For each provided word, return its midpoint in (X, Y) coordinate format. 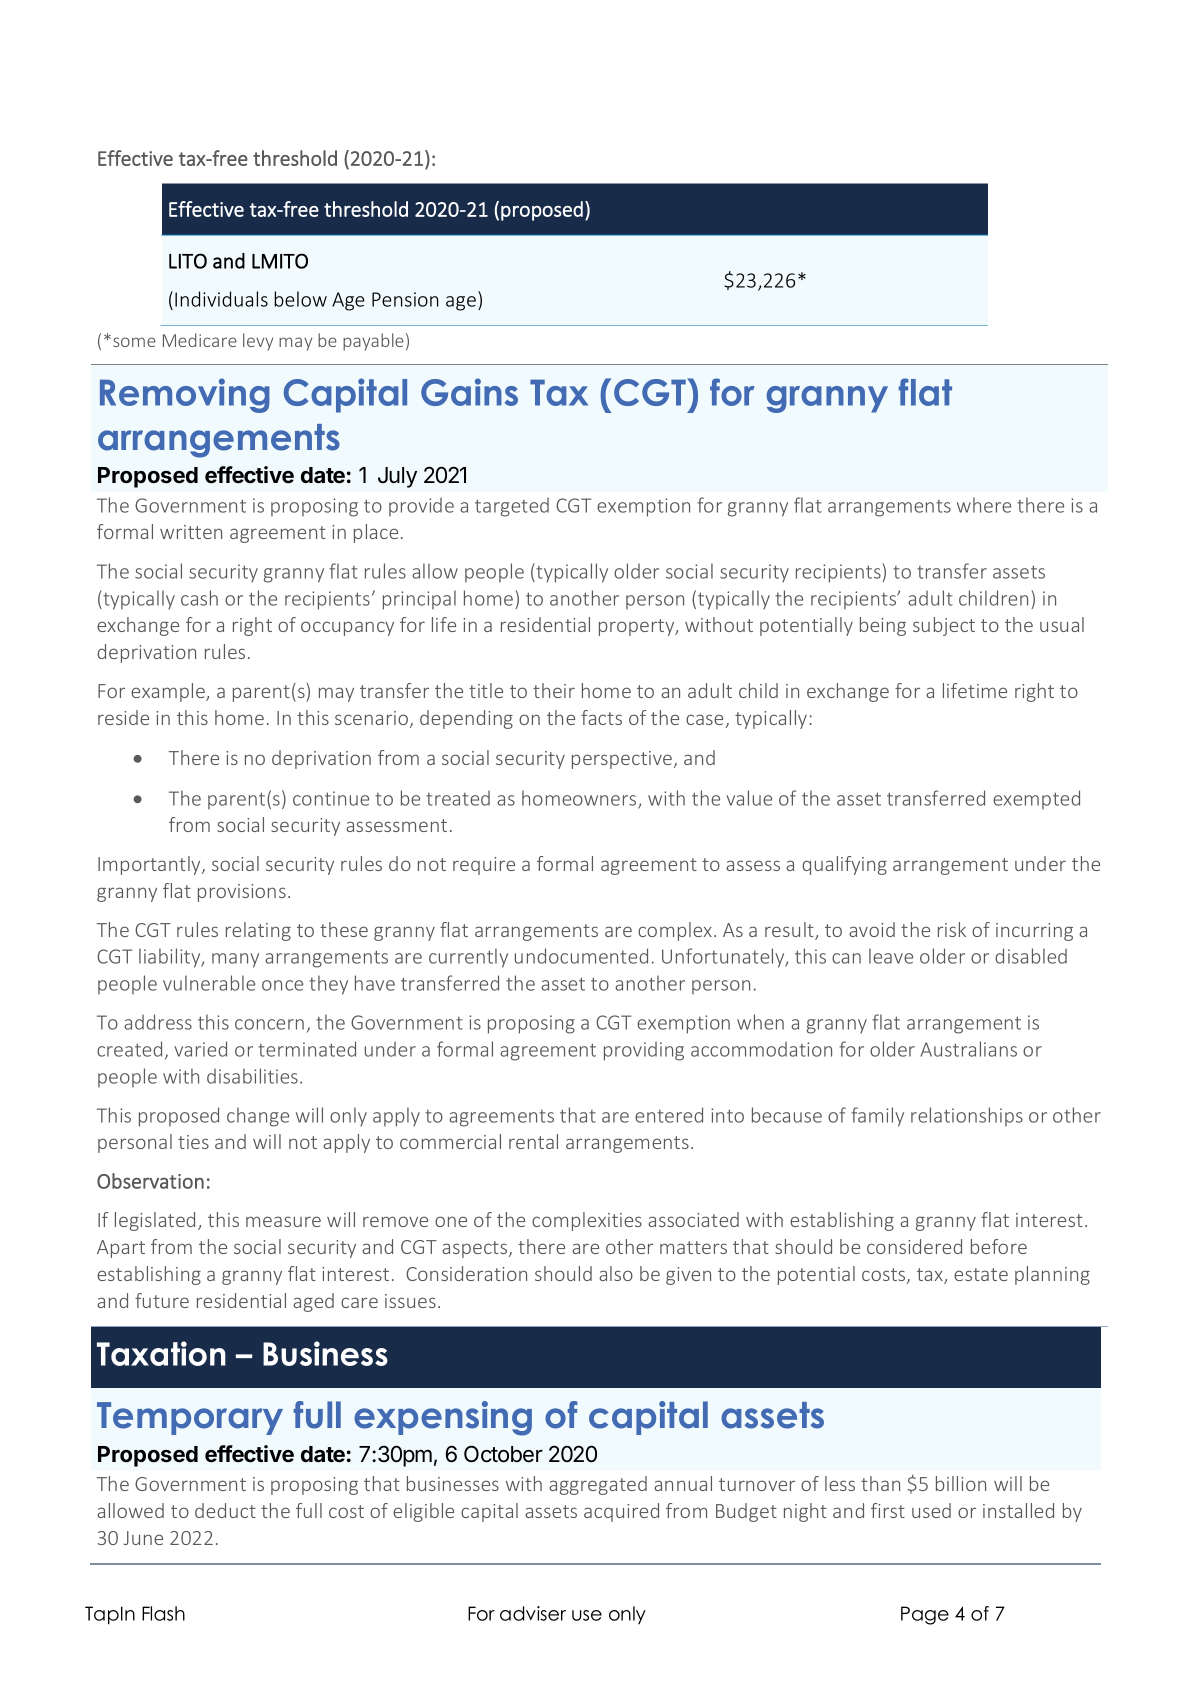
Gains (469, 392)
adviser (533, 1613)
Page (925, 1615)
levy (258, 342)
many (235, 960)
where (984, 505)
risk (952, 929)
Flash (163, 1613)
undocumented (581, 956)
